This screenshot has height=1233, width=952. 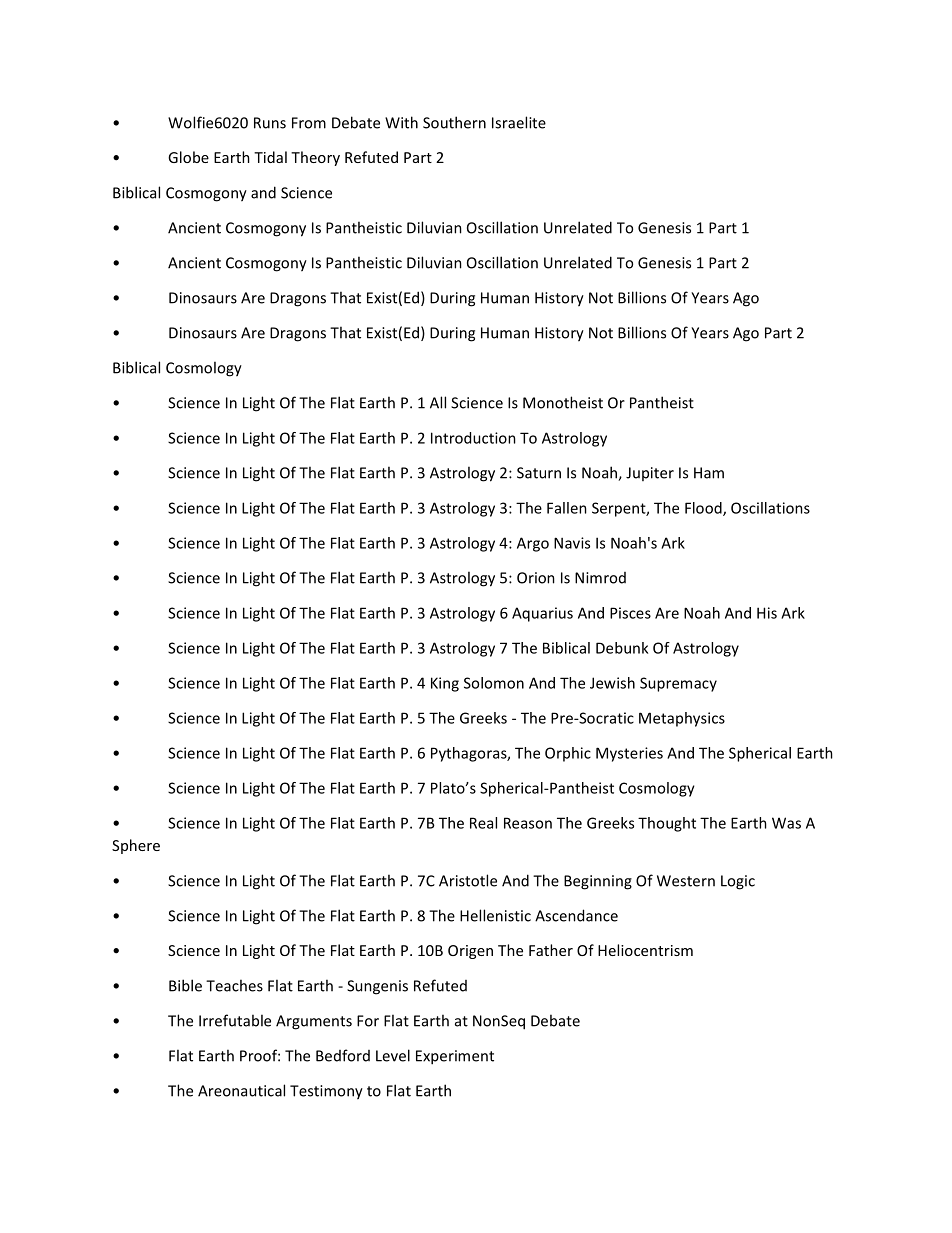 What do you see at coordinates (455, 1057) in the screenshot?
I see `Experiment` at bounding box center [455, 1057].
